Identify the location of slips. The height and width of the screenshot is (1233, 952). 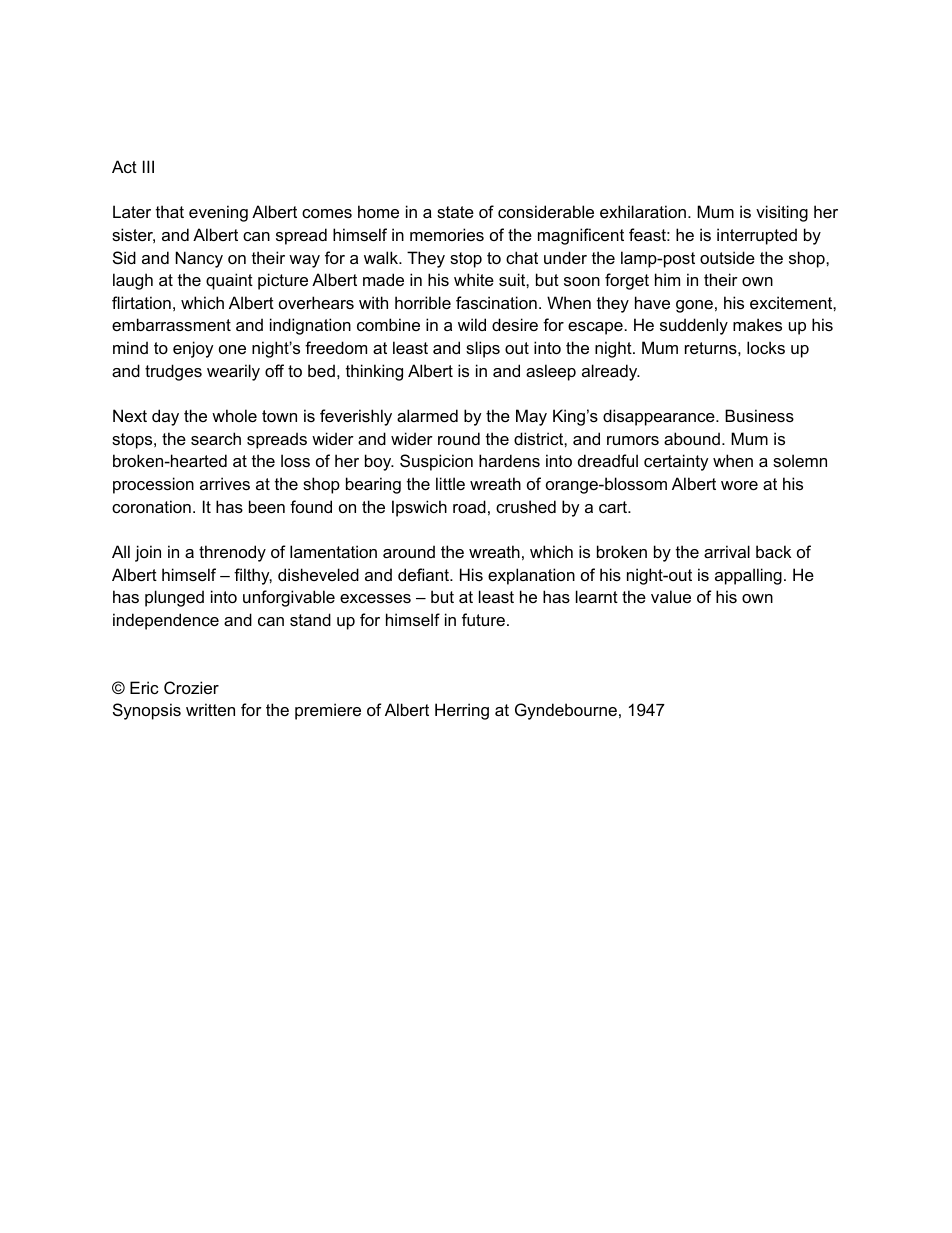
(483, 349).
